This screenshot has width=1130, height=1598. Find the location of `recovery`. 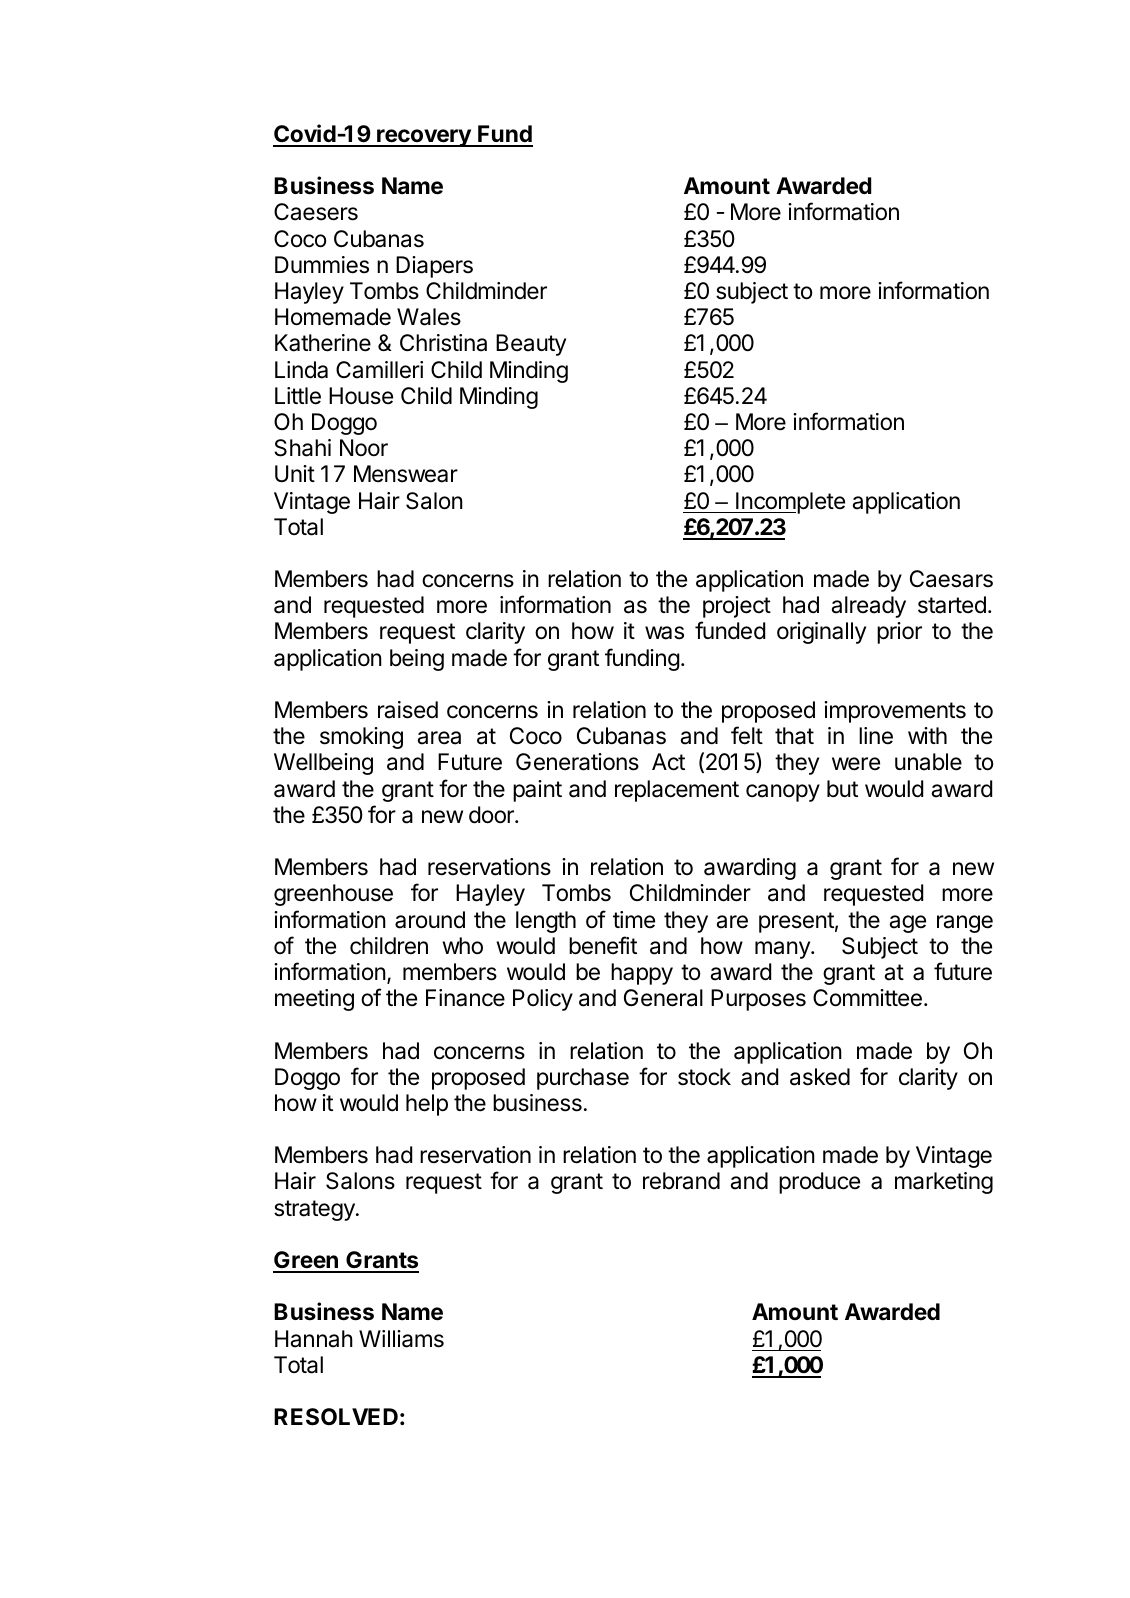

recovery is located at coordinates (424, 138).
